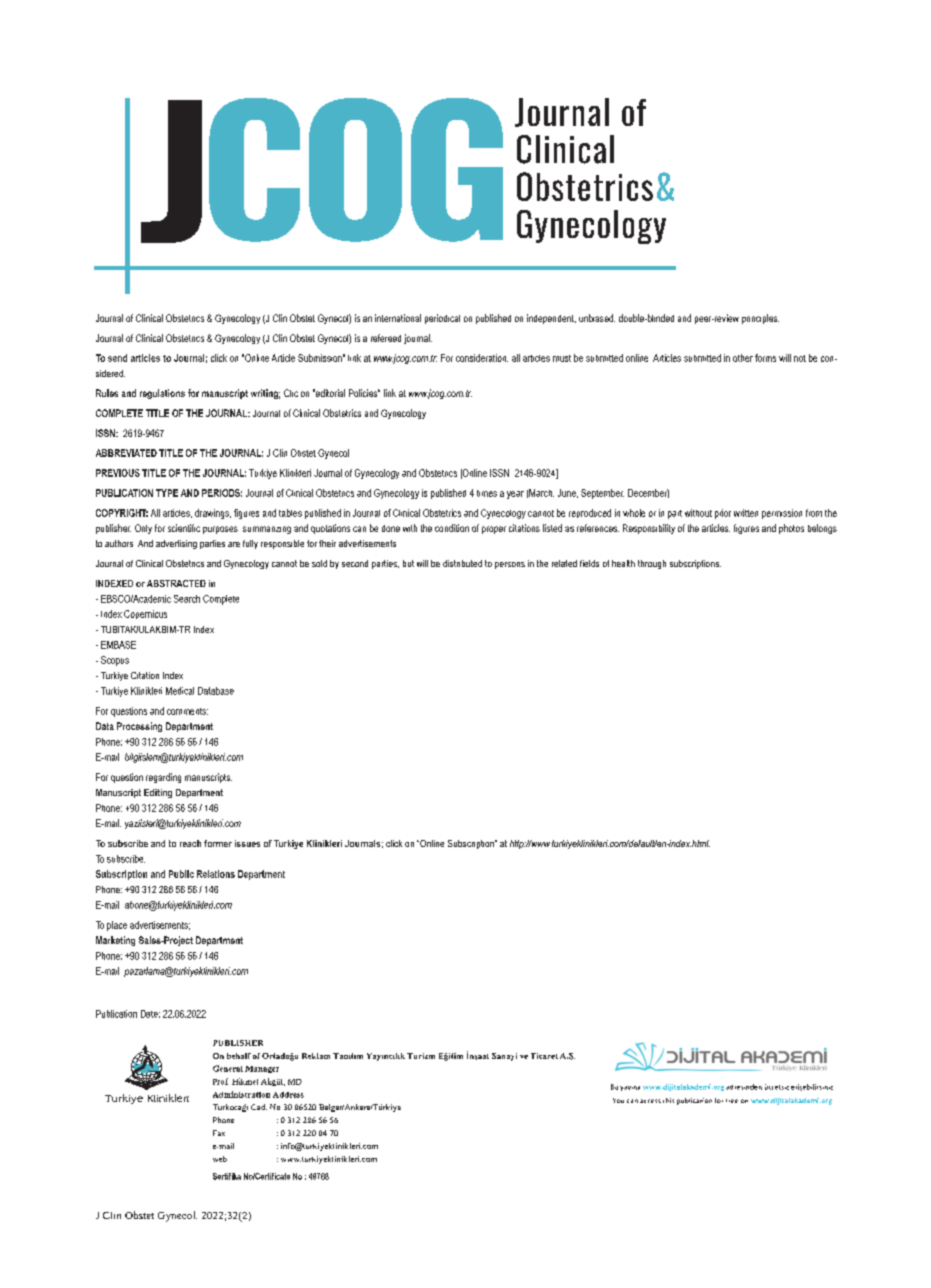  Describe the element at coordinates (219, 1133) in the document. I see `Fax` at that location.
